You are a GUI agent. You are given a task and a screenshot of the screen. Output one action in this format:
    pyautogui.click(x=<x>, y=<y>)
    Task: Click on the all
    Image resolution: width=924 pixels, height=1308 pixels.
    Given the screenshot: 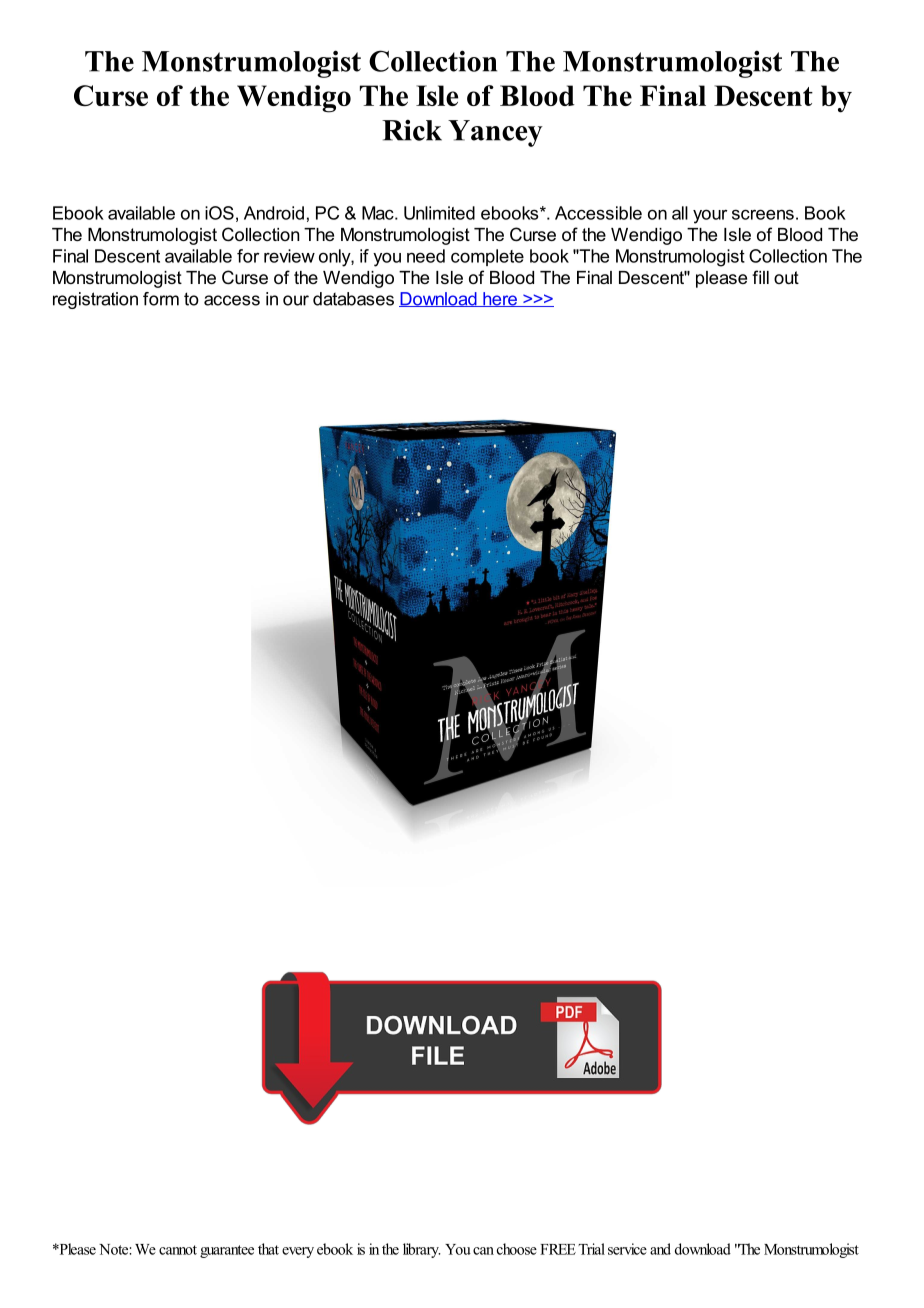 What is the action you would take?
    pyautogui.click(x=680, y=213)
